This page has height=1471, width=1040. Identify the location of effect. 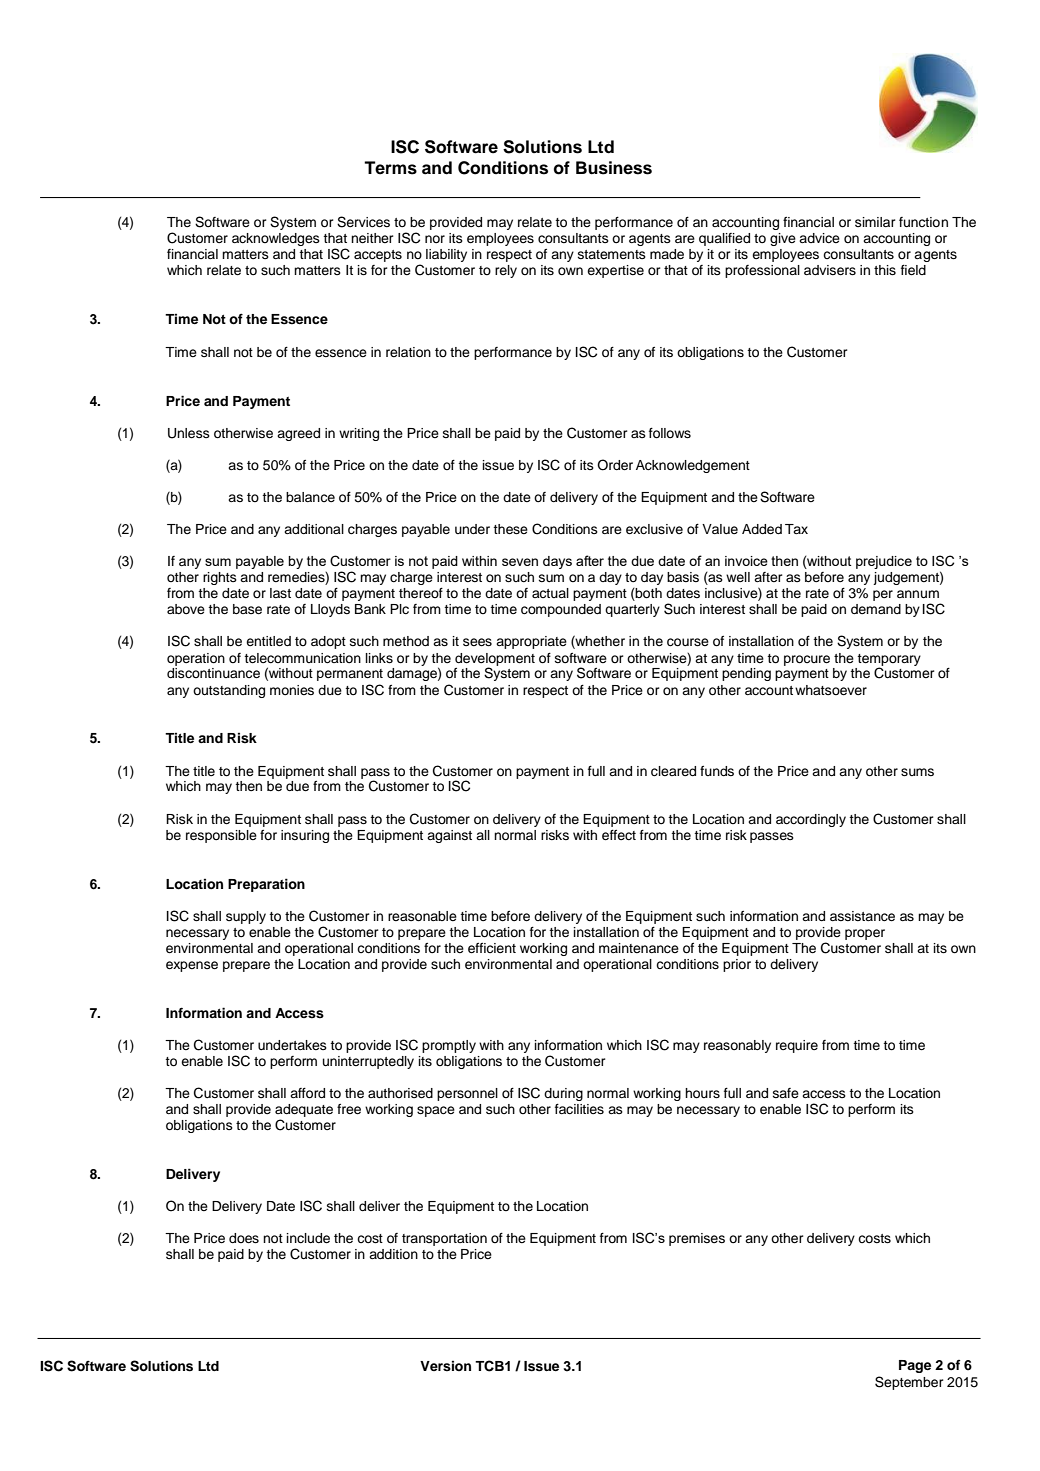
(619, 835).
